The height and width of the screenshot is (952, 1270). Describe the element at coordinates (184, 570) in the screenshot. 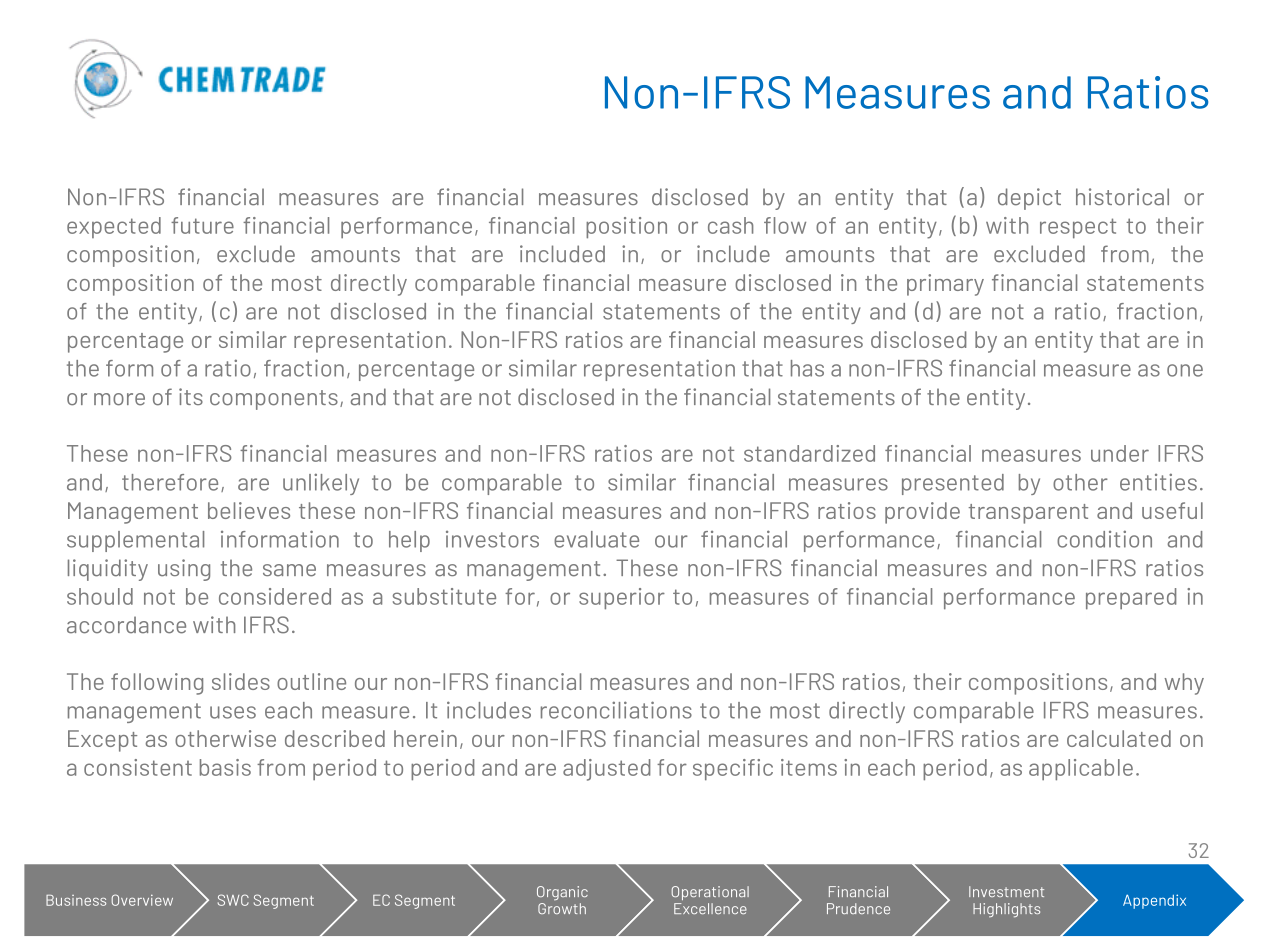

I see `using` at that location.
